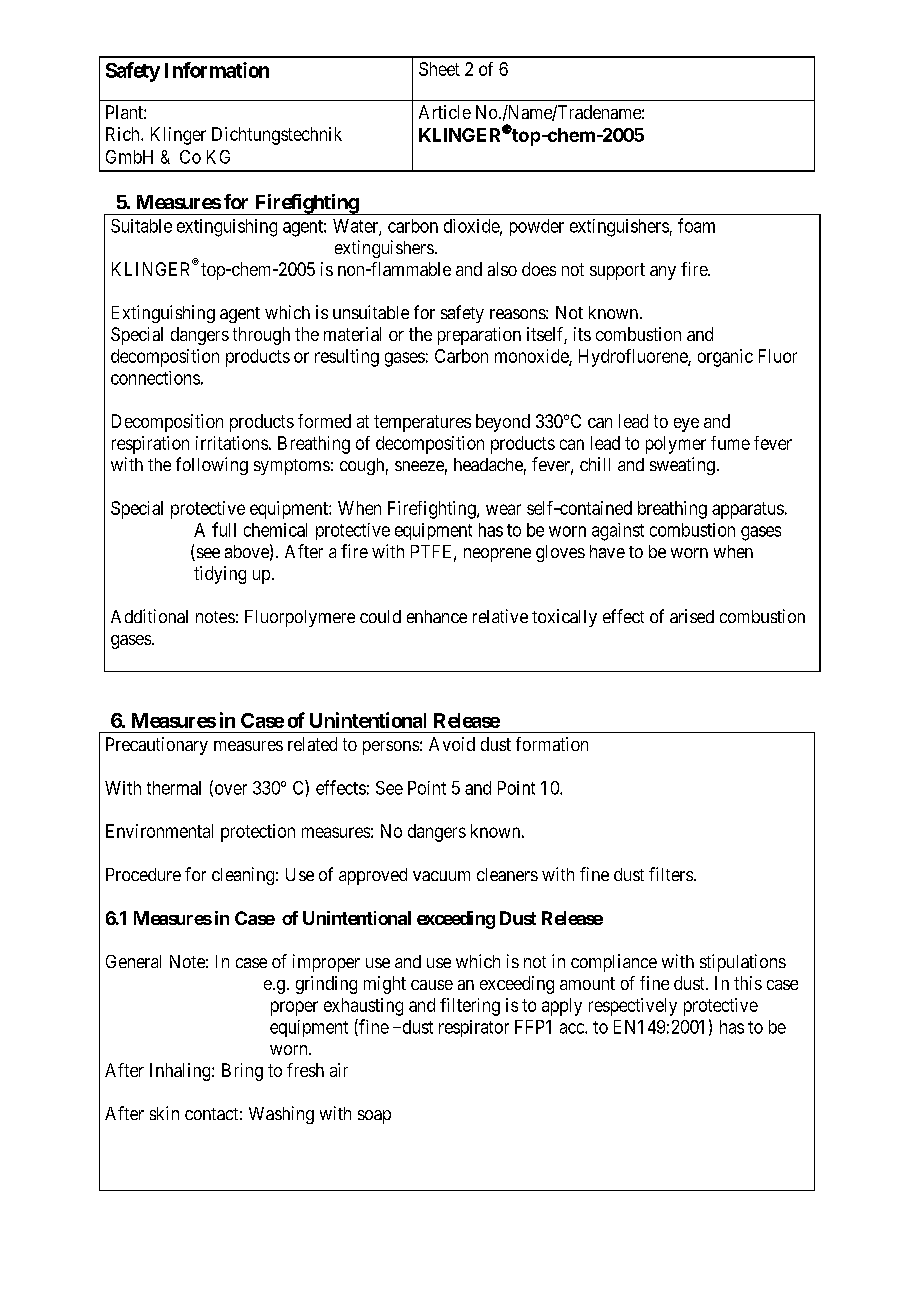 Image resolution: width=924 pixels, height=1308 pixels. What do you see at coordinates (633, 1007) in the screenshot?
I see `respectively` at bounding box center [633, 1007].
